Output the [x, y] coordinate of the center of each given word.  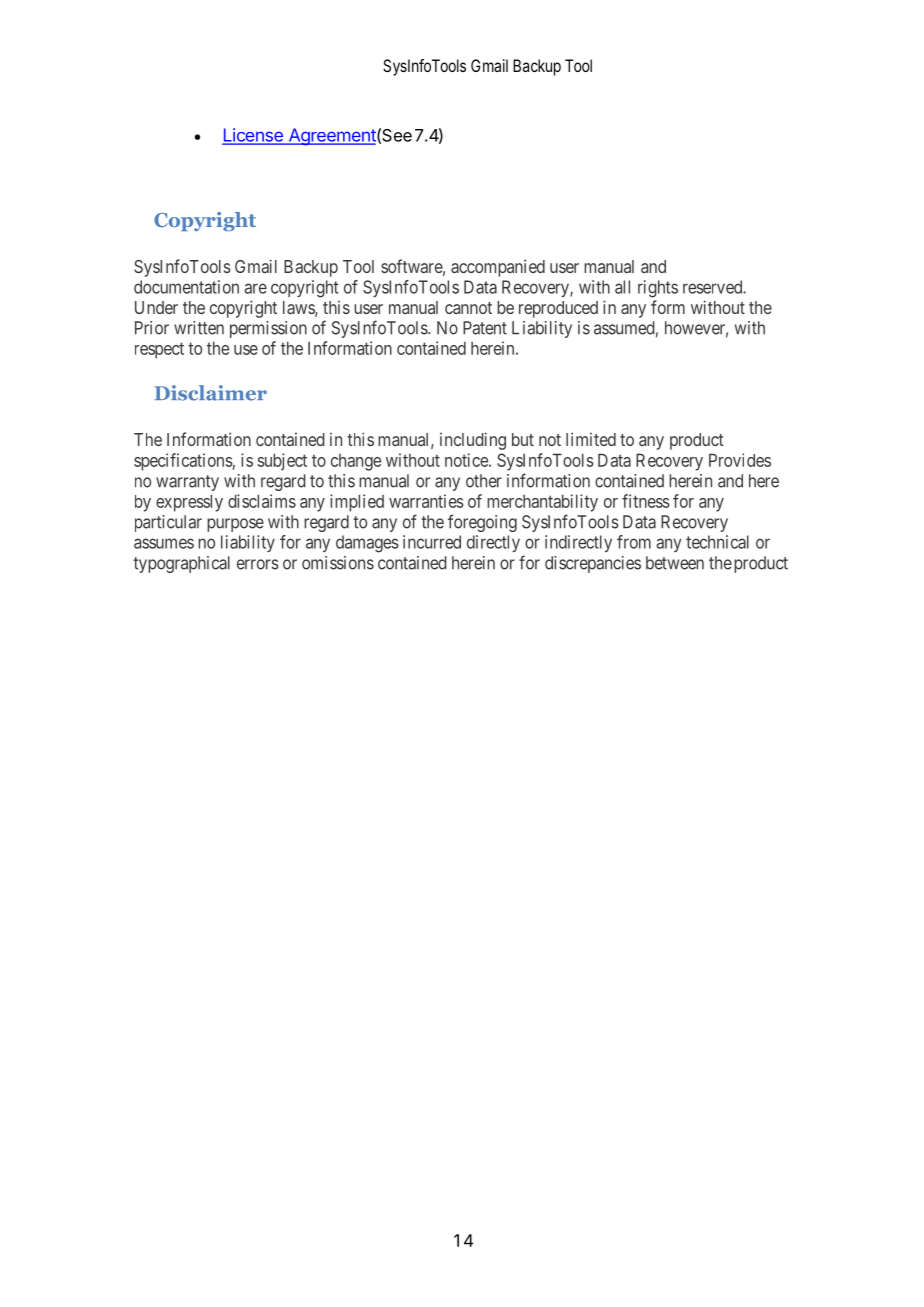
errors [258, 564]
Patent [485, 328]
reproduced [558, 309]
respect [159, 350]
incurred [432, 542]
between [675, 563]
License [253, 136]
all [622, 287]
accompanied [498, 268]
